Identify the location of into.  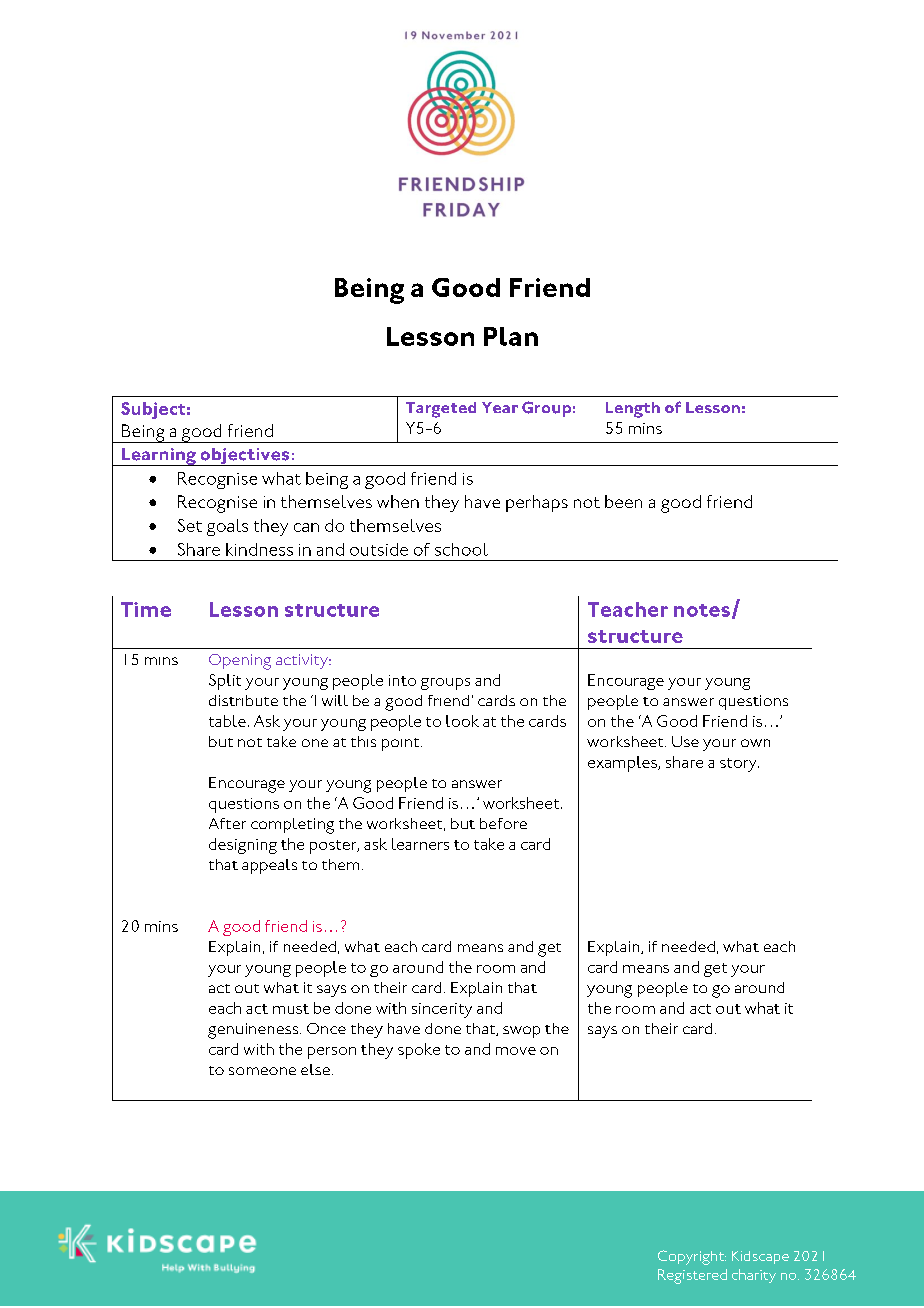
(402, 680).
